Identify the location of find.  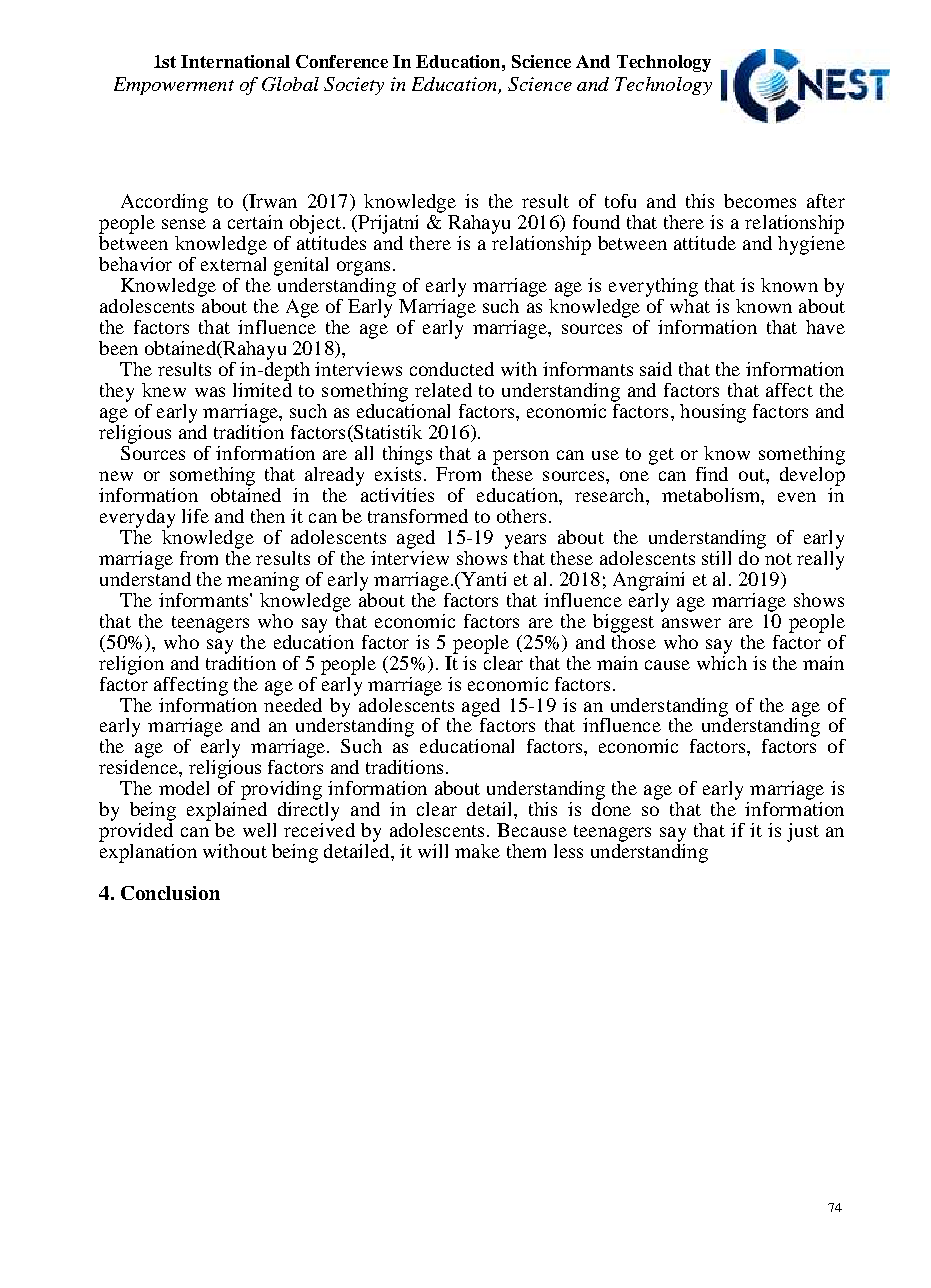
(712, 474).
